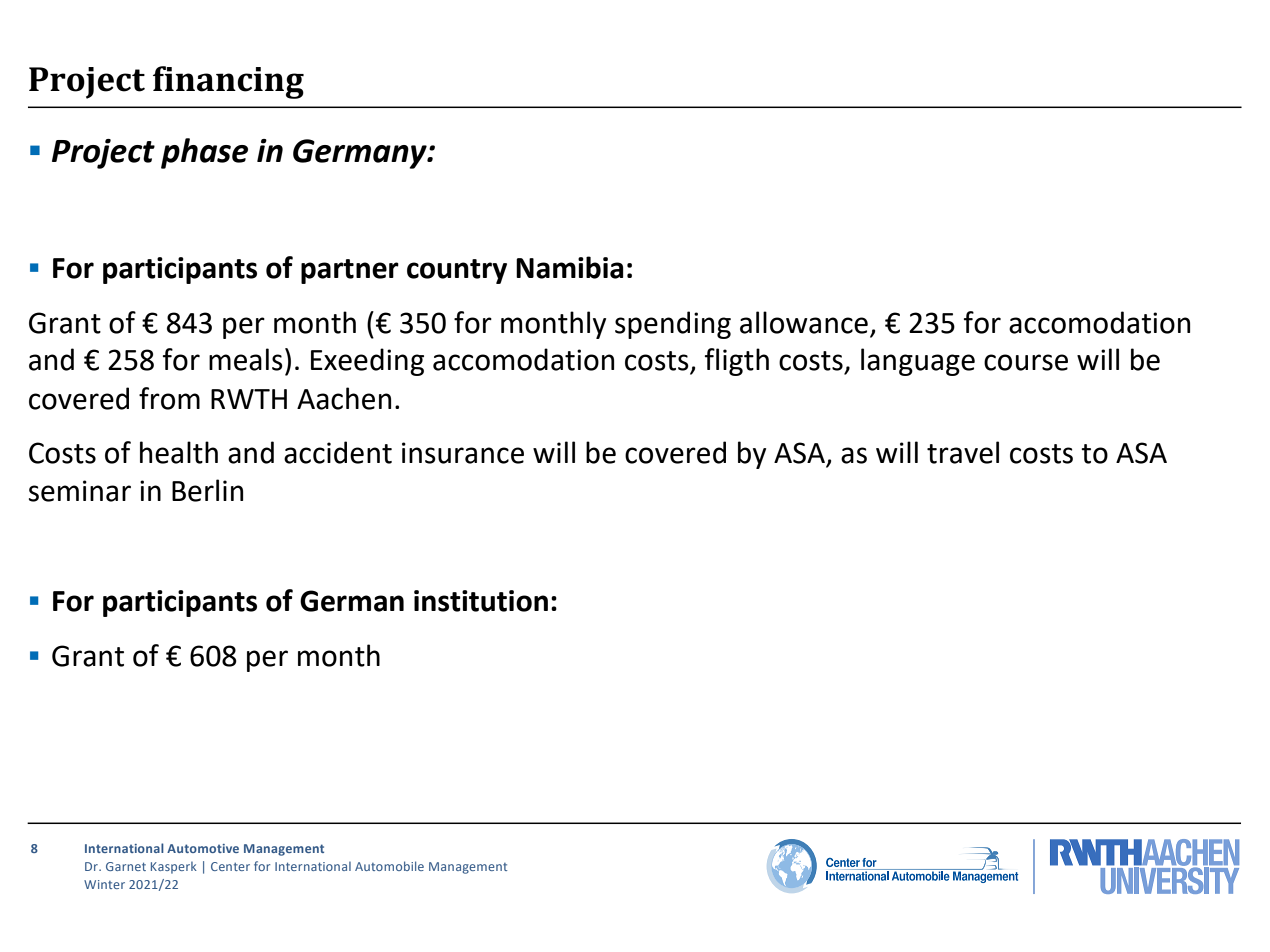 The width and height of the document is (1270, 952). What do you see at coordinates (204, 153) in the document?
I see `phase` at bounding box center [204, 153].
